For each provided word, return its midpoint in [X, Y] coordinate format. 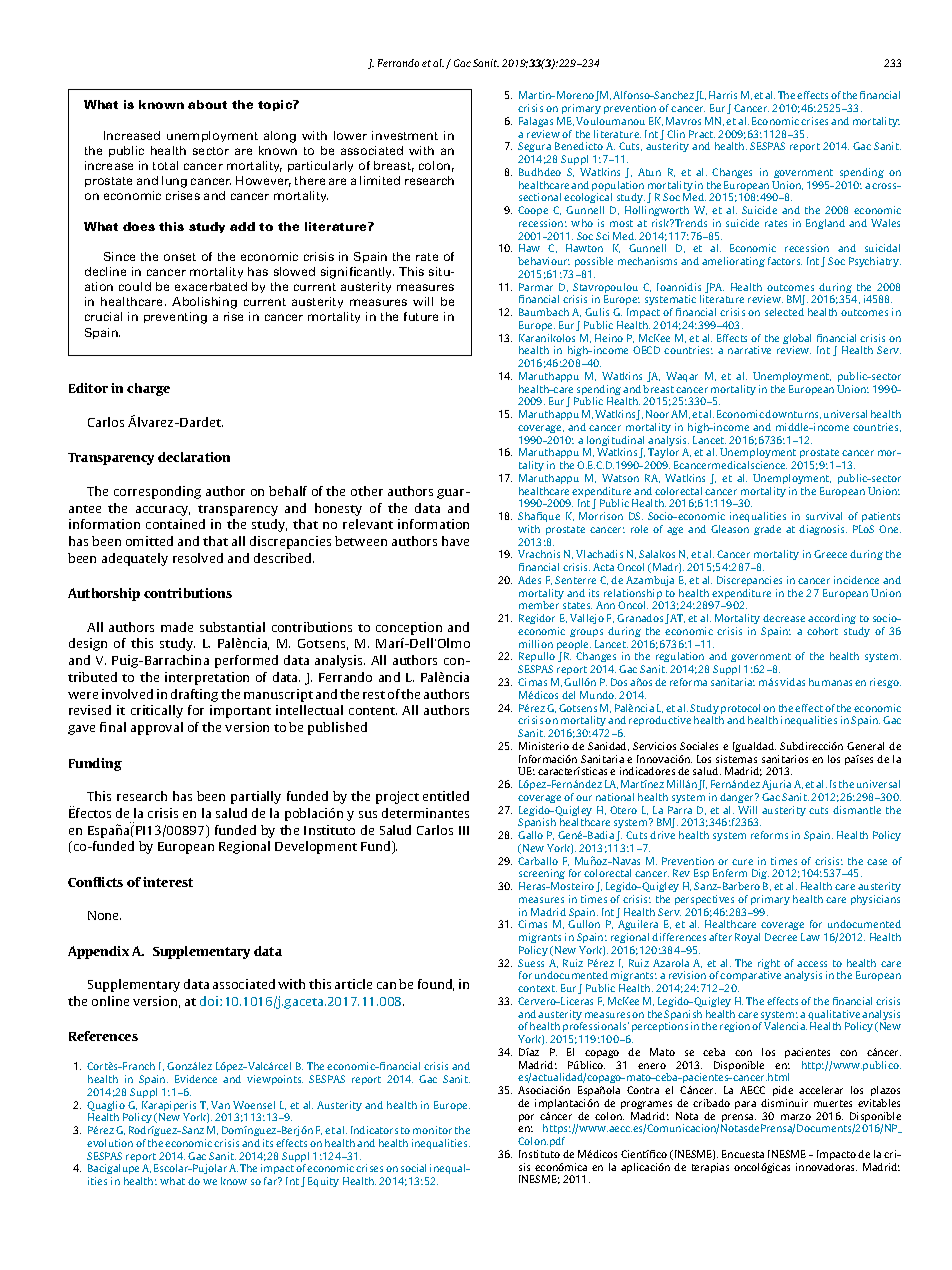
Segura [534, 147]
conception [409, 628]
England [825, 224]
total [165, 165]
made [177, 627]
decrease [784, 618]
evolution [110, 1143]
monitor [432, 1130]
